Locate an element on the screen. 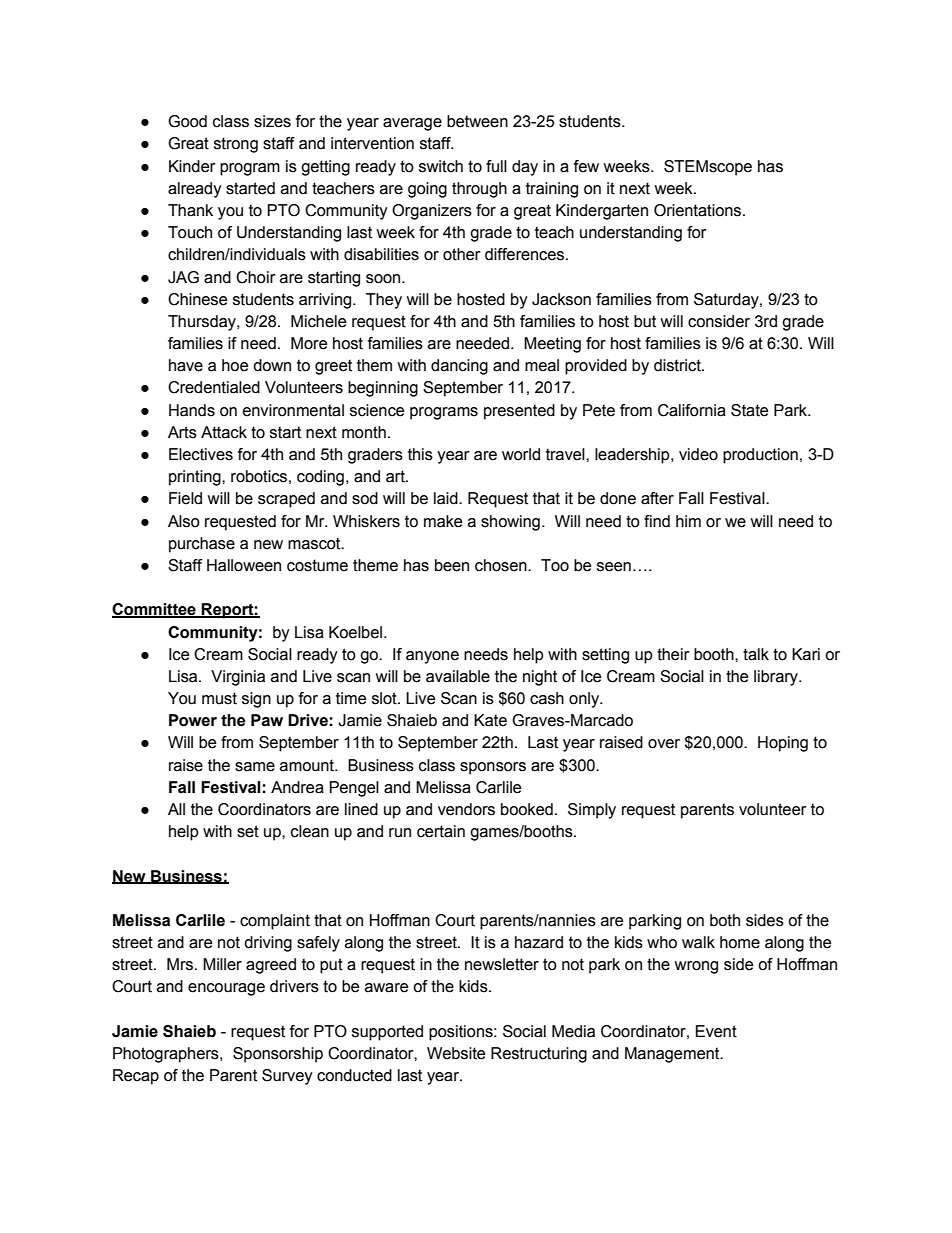 This screenshot has width=952, height=1233. Photographers is located at coordinates (167, 1055).
